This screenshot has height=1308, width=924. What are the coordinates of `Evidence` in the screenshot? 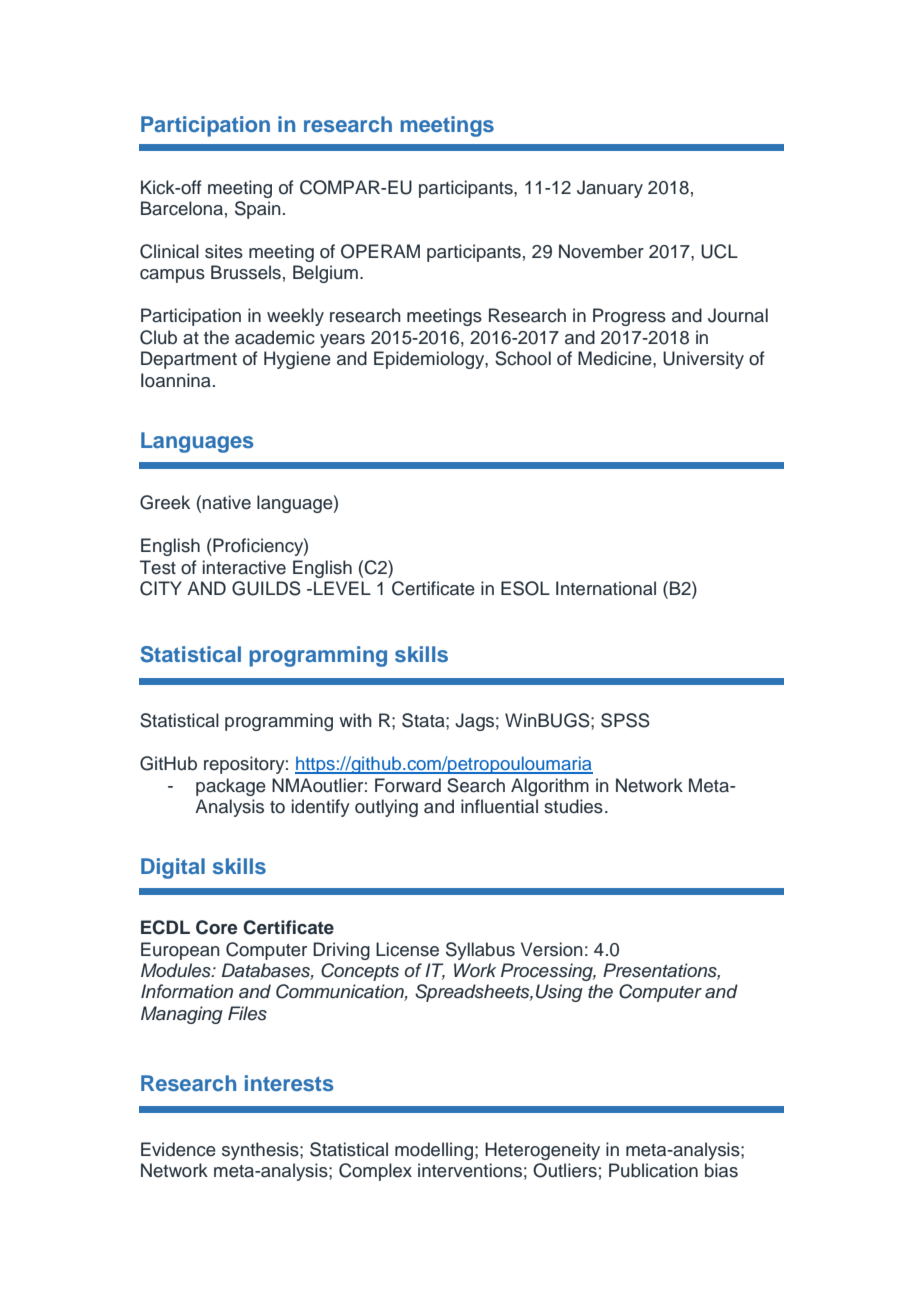 It's located at (178, 1149).
